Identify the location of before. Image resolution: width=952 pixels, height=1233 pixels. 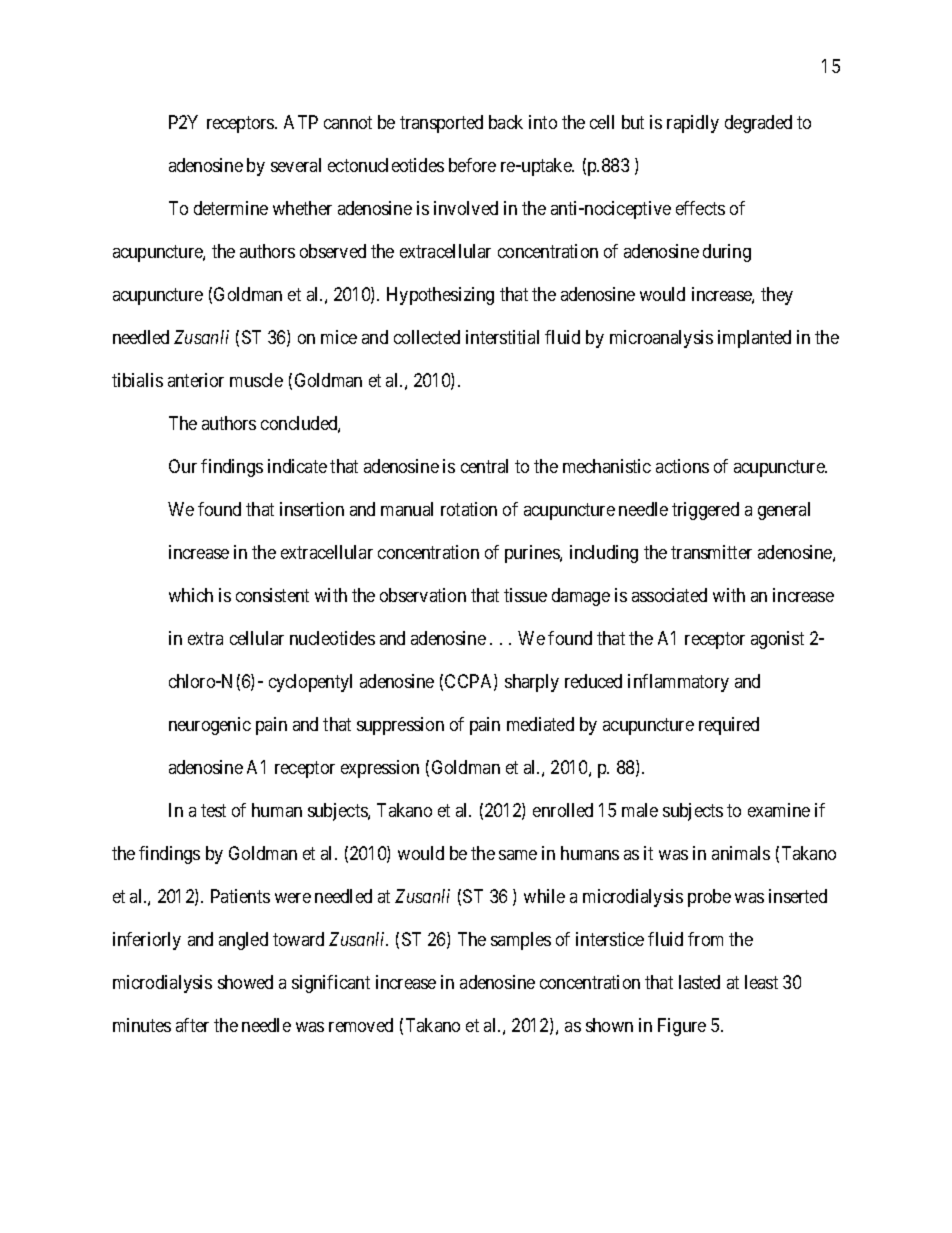
(472, 165).
